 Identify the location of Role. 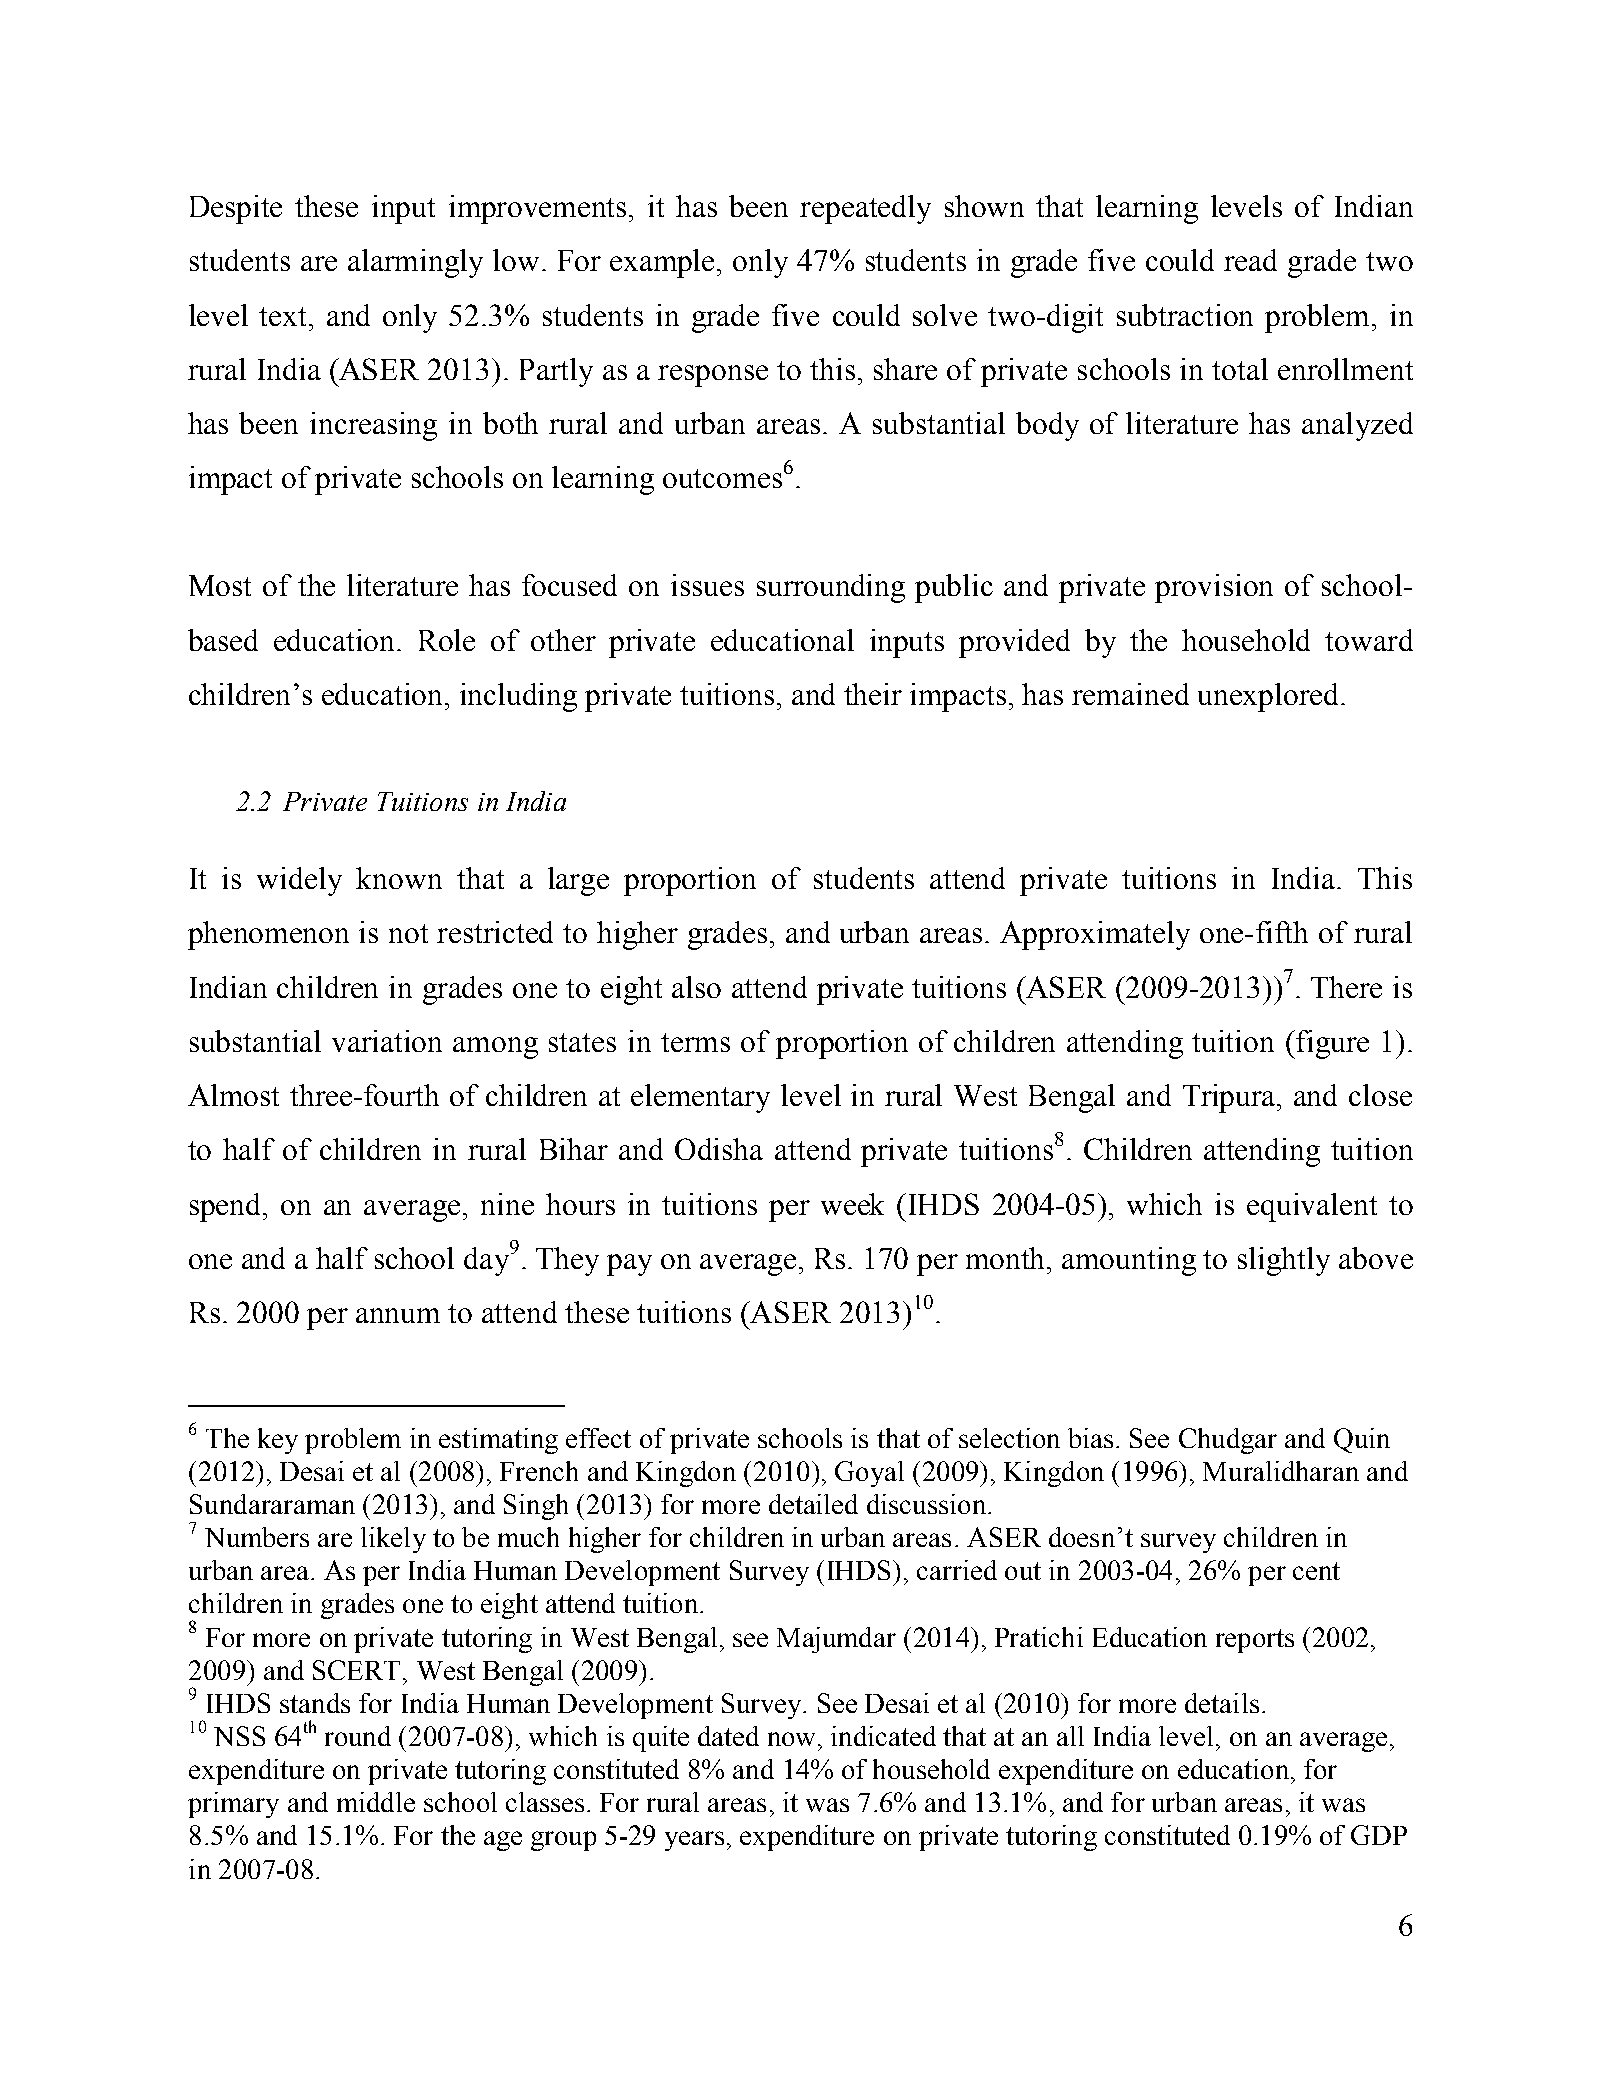
(447, 640).
